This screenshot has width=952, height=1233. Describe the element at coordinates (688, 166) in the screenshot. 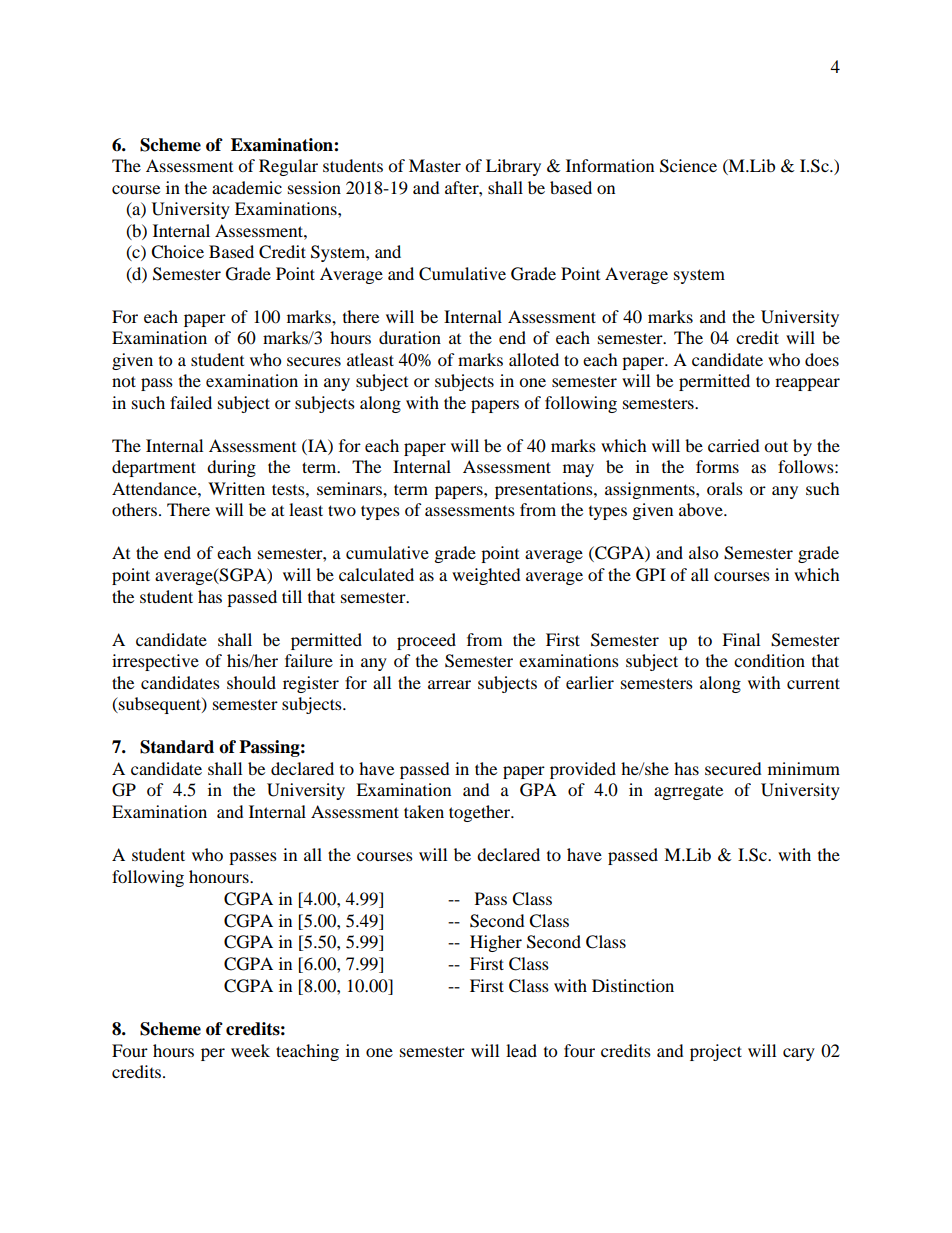

I see `Science` at that location.
